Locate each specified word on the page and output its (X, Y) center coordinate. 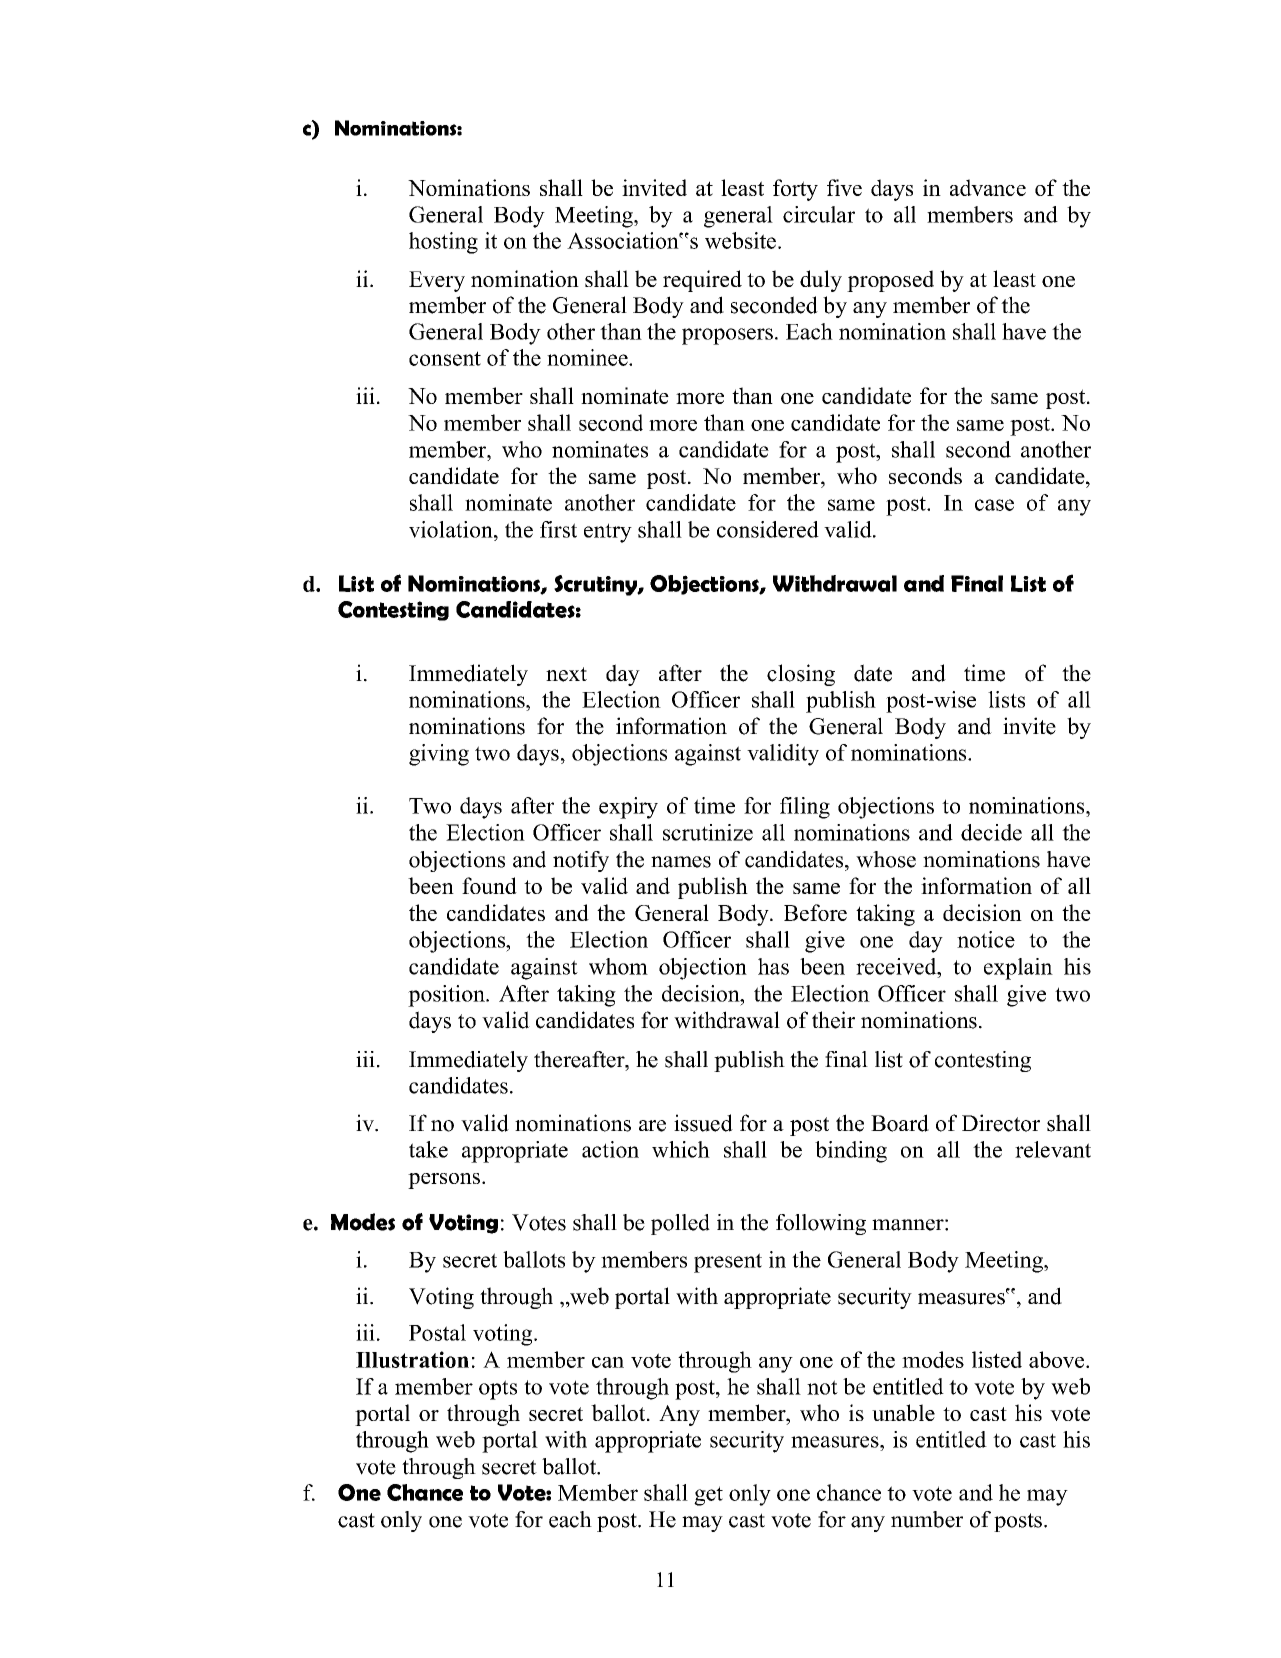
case (994, 505)
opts (498, 1390)
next (566, 674)
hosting (443, 243)
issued (703, 1123)
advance (988, 187)
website (740, 240)
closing (801, 675)
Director (1001, 1123)
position (447, 996)
